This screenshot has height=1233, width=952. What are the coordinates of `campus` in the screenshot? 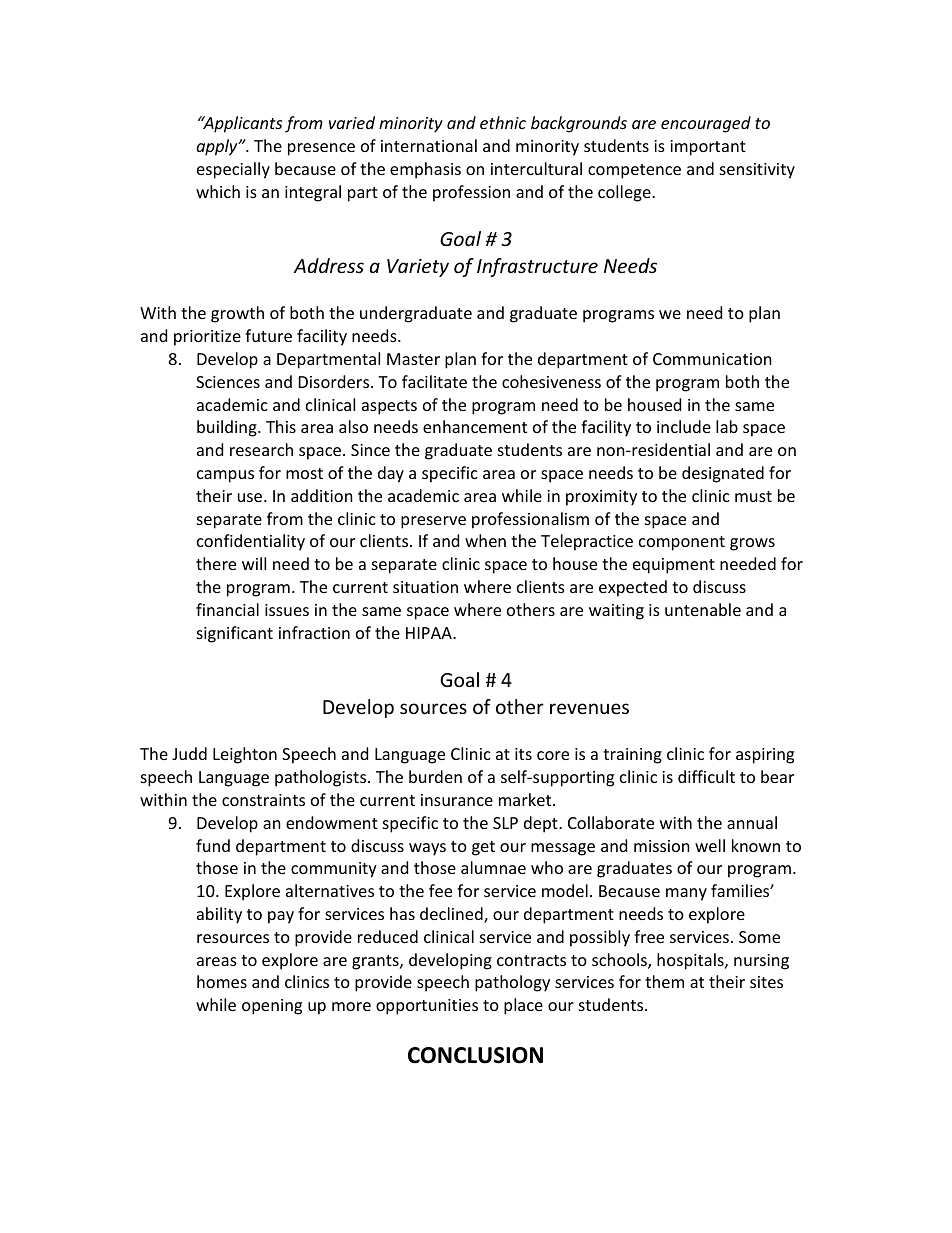 It's located at (225, 476).
